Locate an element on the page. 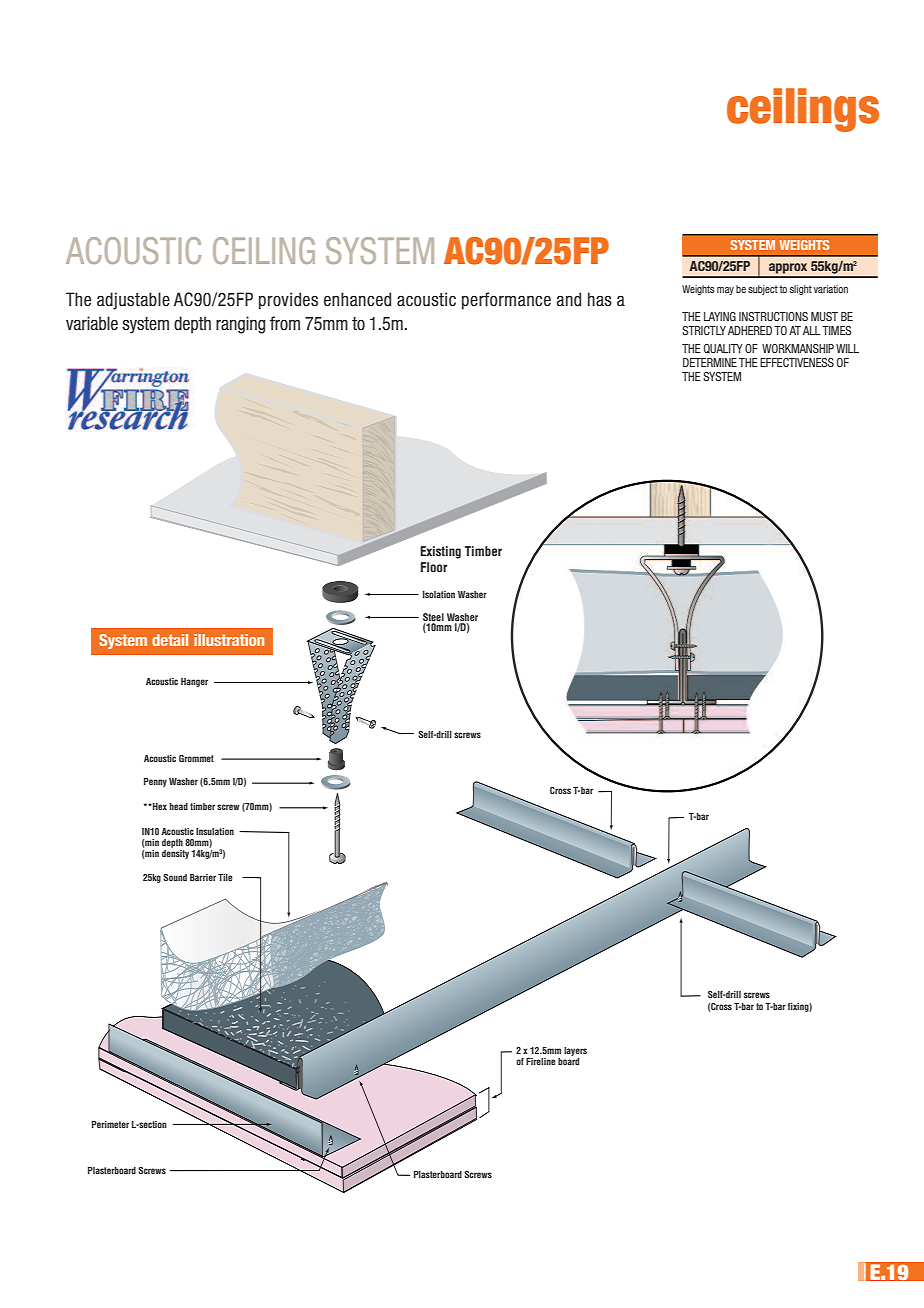  adjustable is located at coordinates (133, 301).
